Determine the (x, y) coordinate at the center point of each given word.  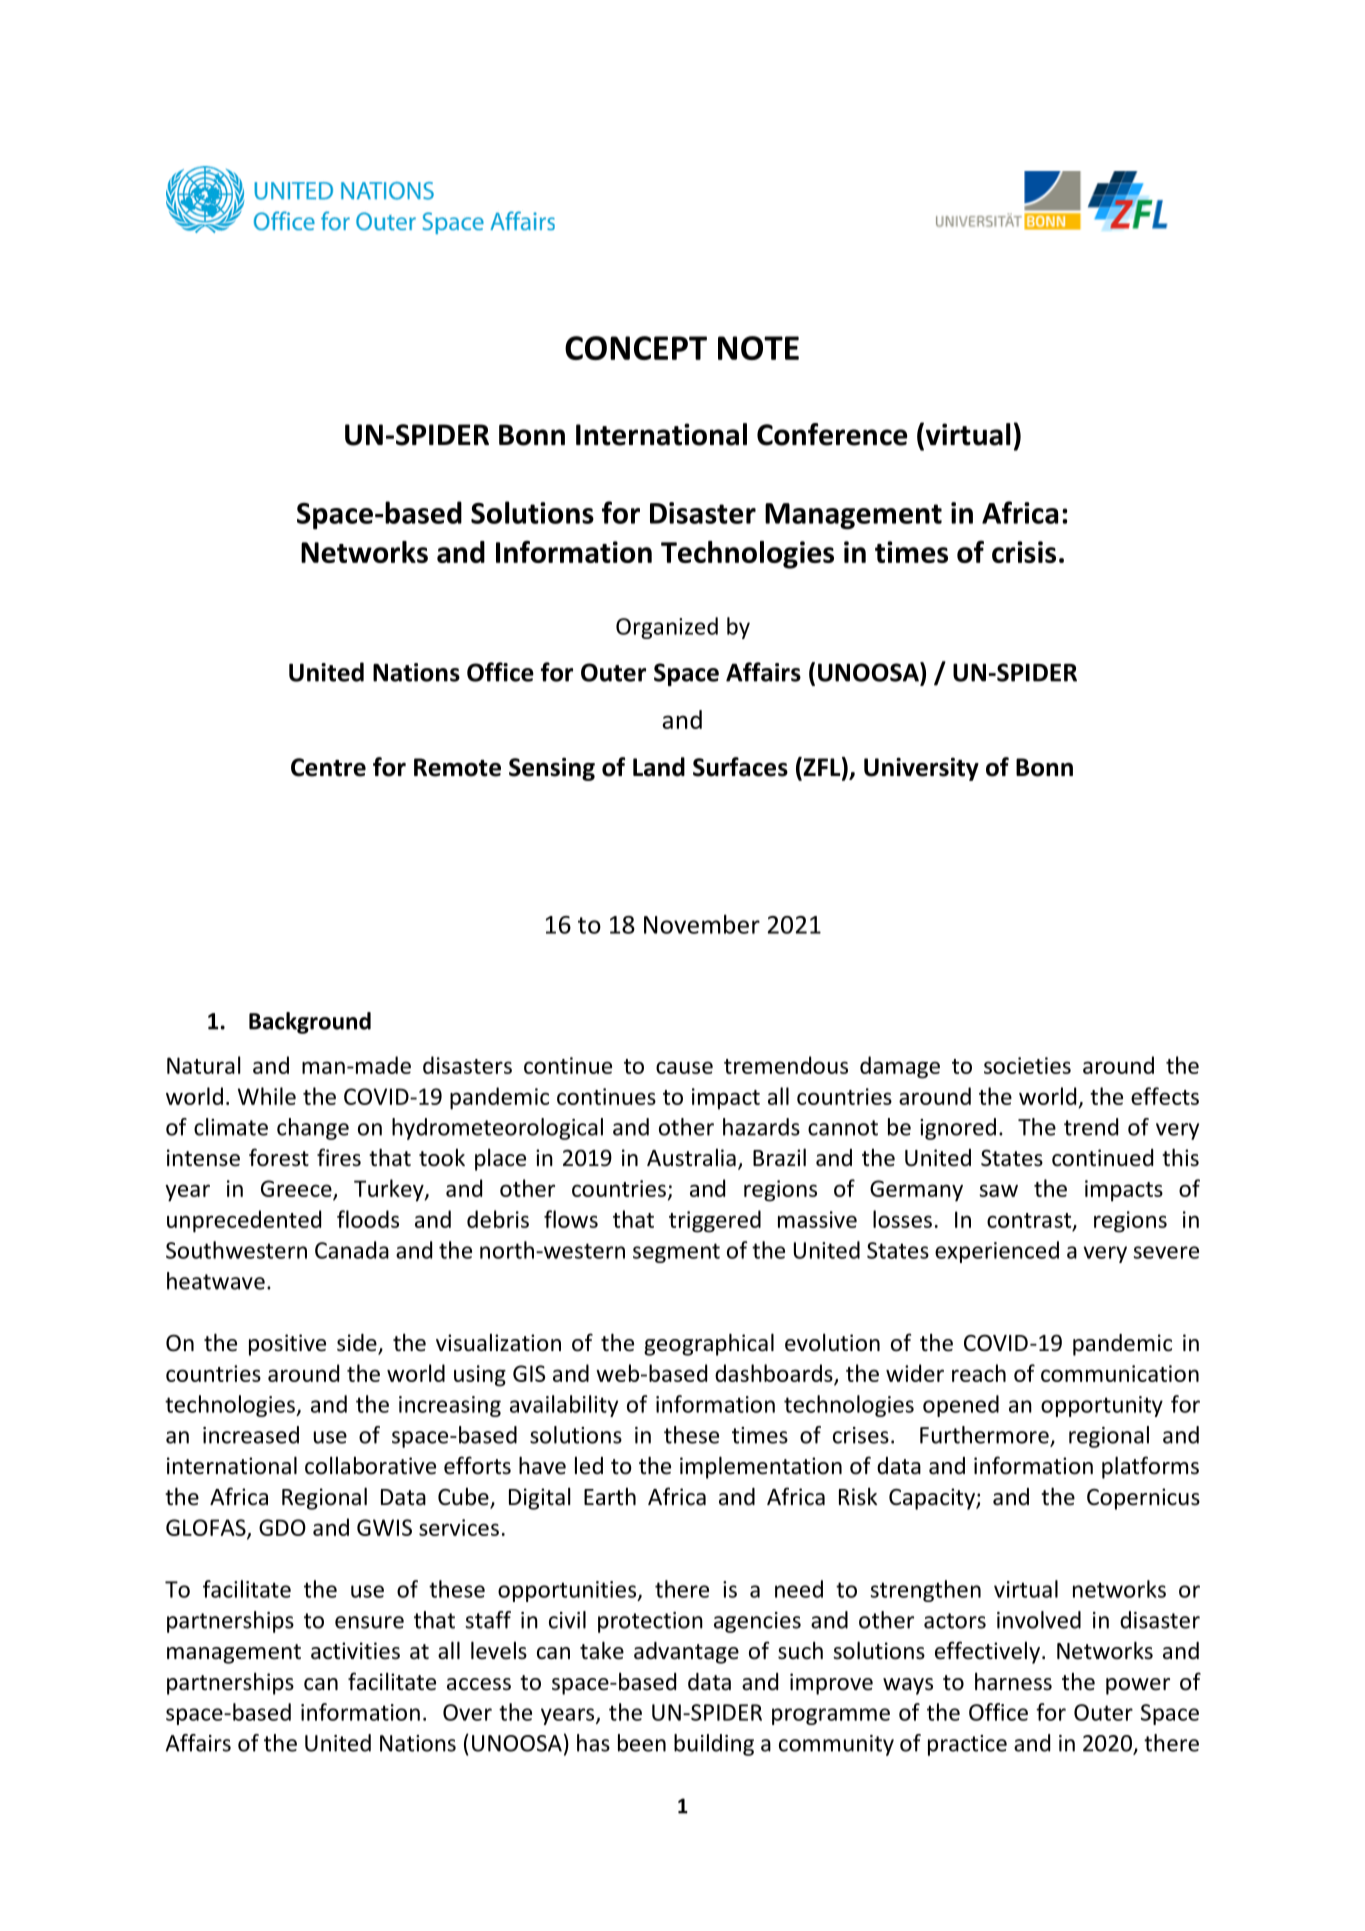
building (714, 1745)
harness (1013, 1681)
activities (355, 1651)
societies (1027, 1065)
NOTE (758, 348)
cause (684, 1067)
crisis (1024, 552)
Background (310, 1023)
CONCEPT (636, 348)
